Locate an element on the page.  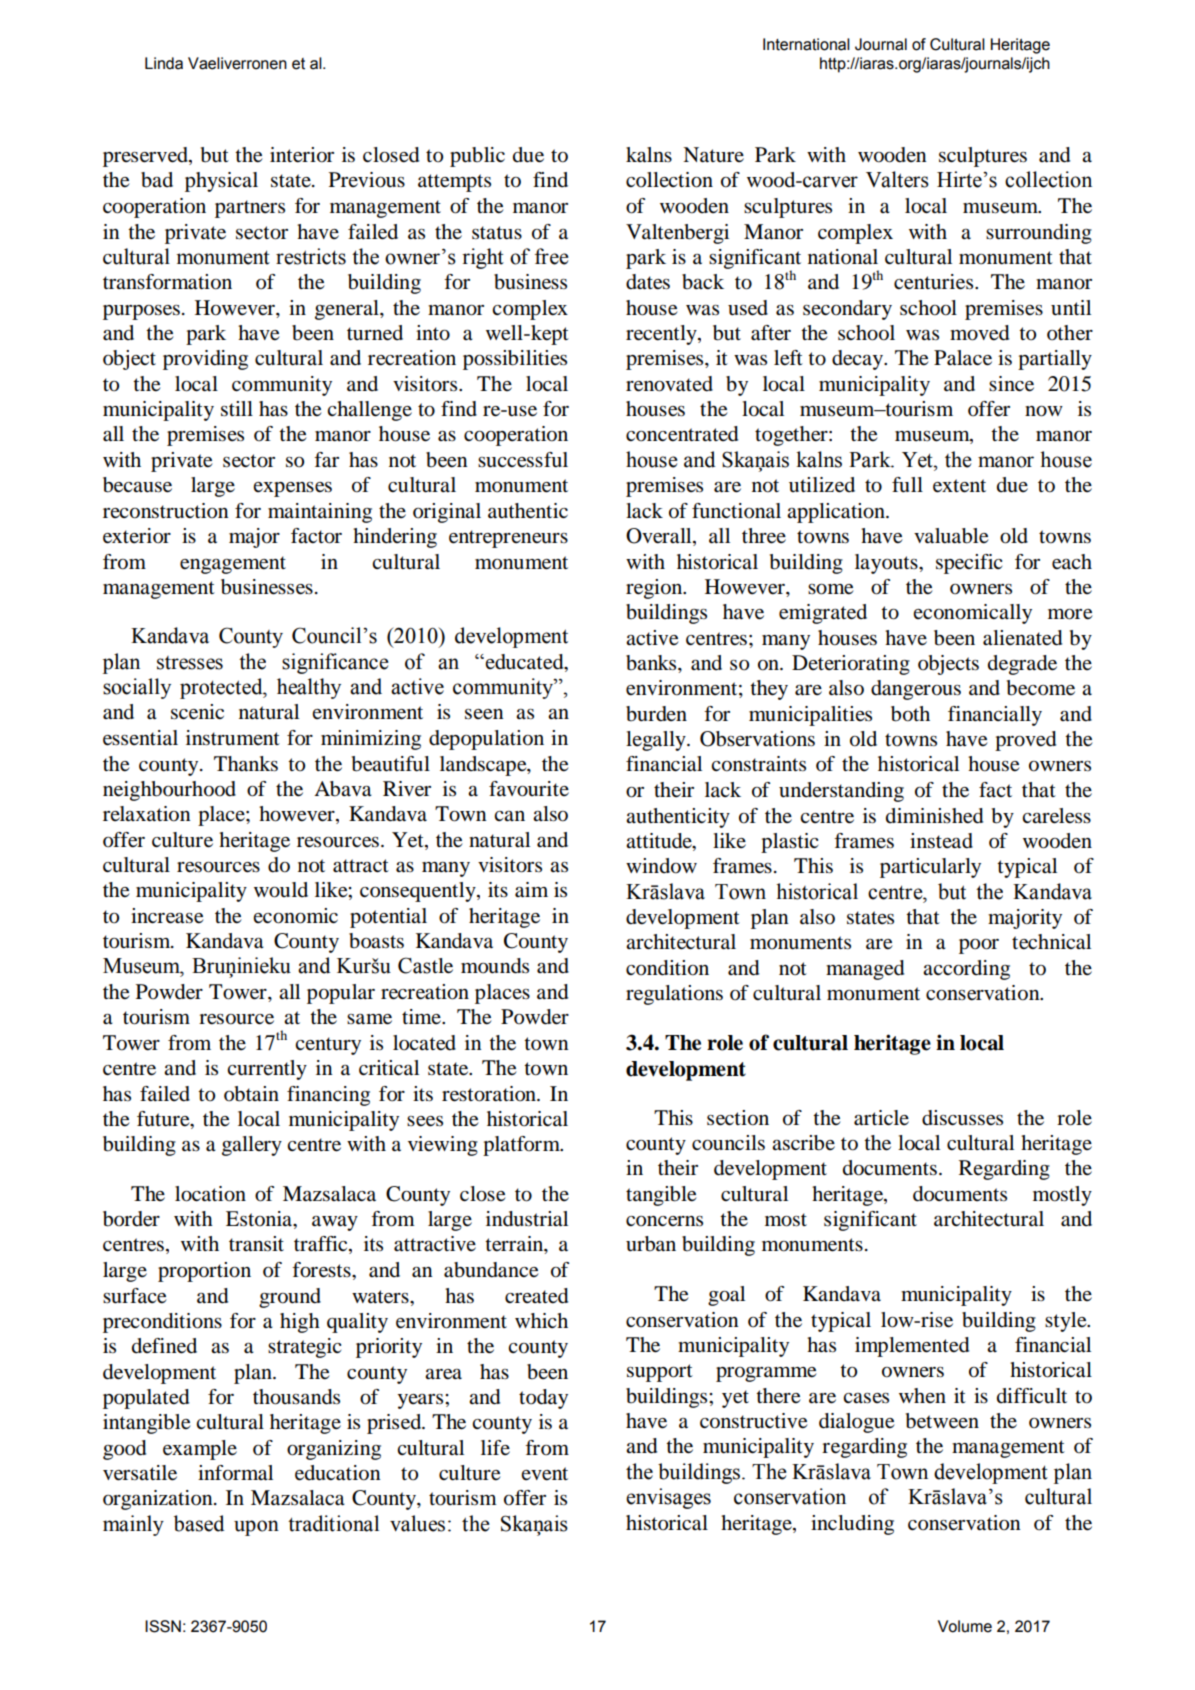
Palace is located at coordinates (963, 358).
